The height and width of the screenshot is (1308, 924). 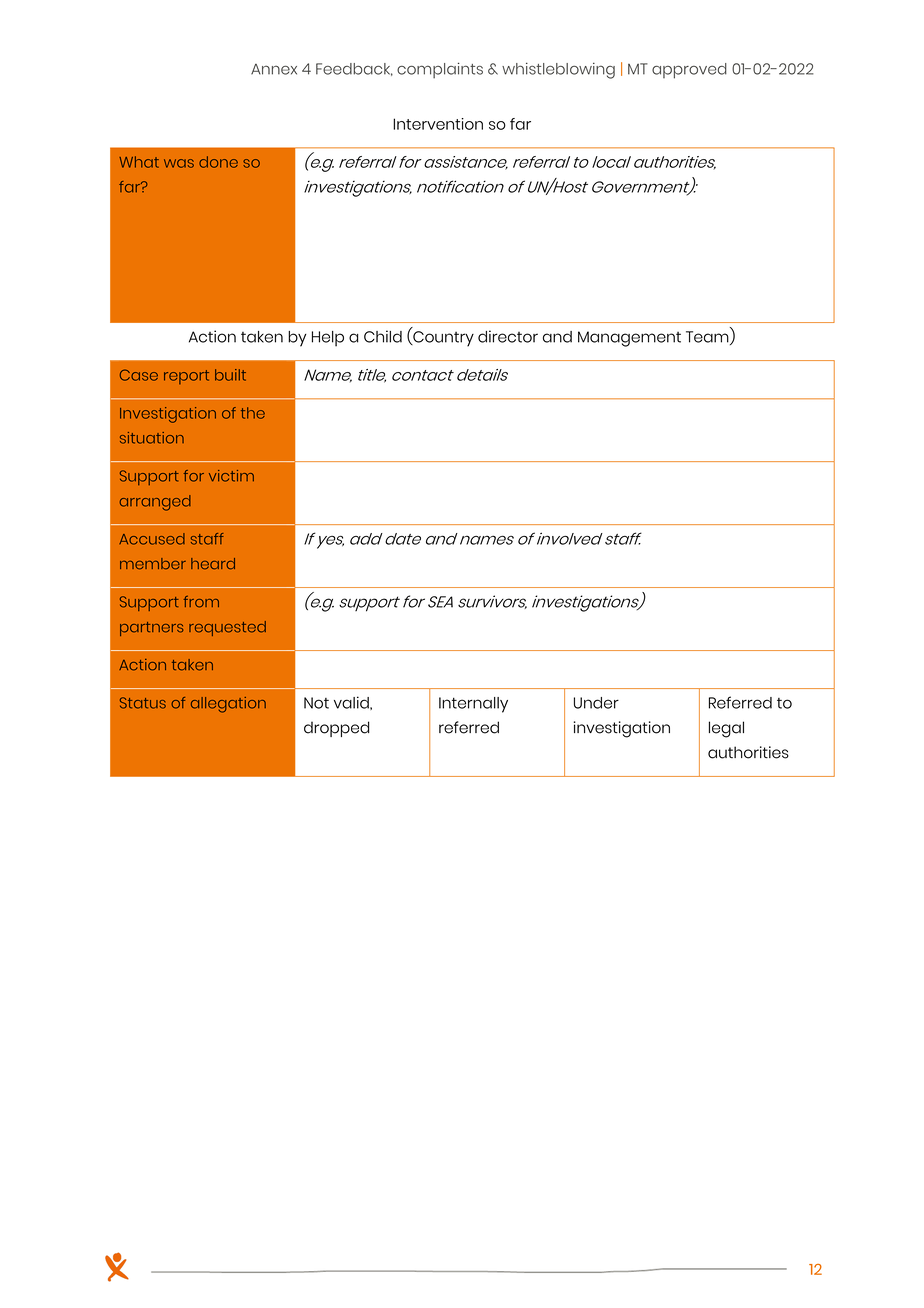 I want to click on Child, so click(x=383, y=336).
